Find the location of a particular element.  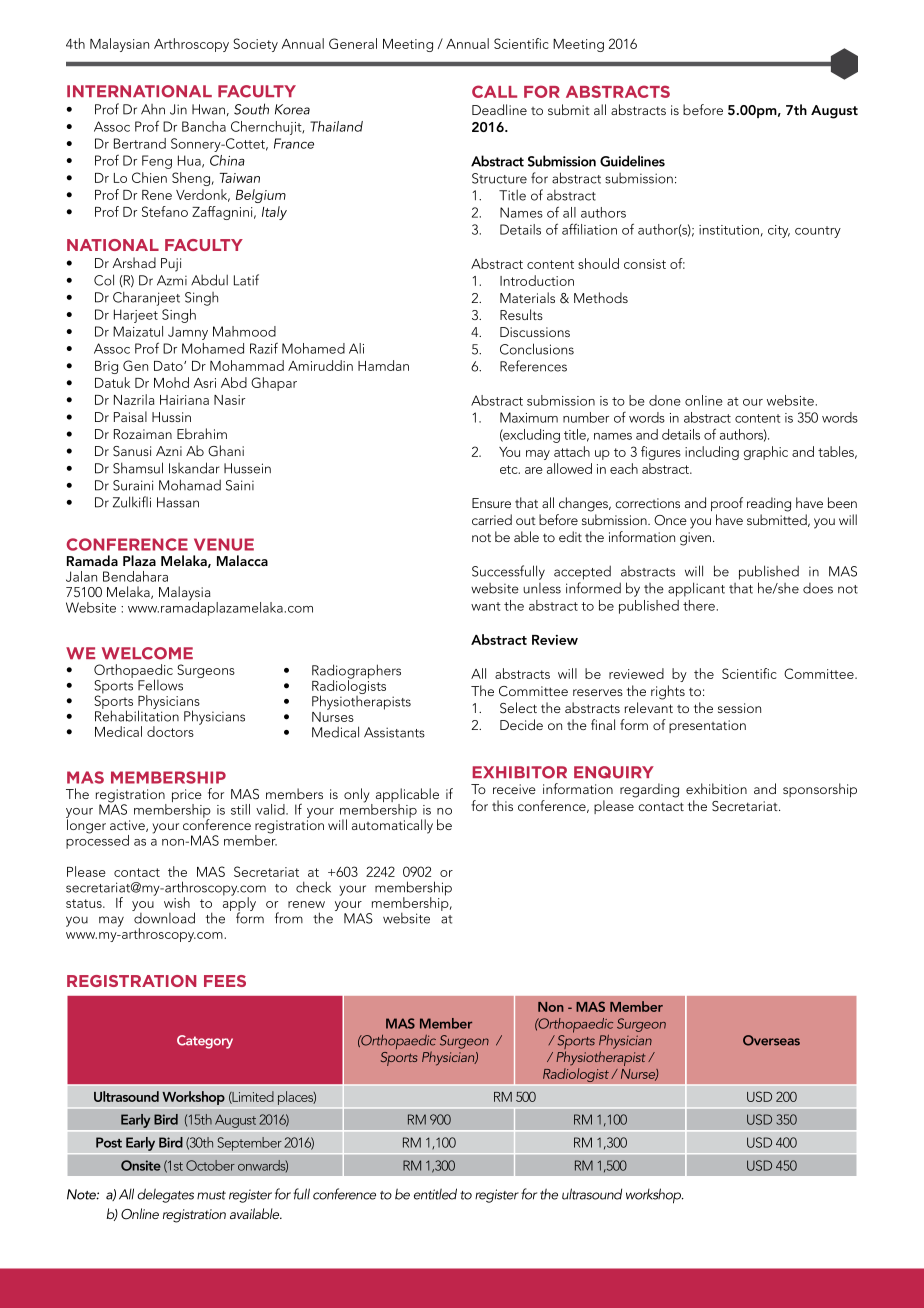

Deadline is located at coordinates (499, 109).
